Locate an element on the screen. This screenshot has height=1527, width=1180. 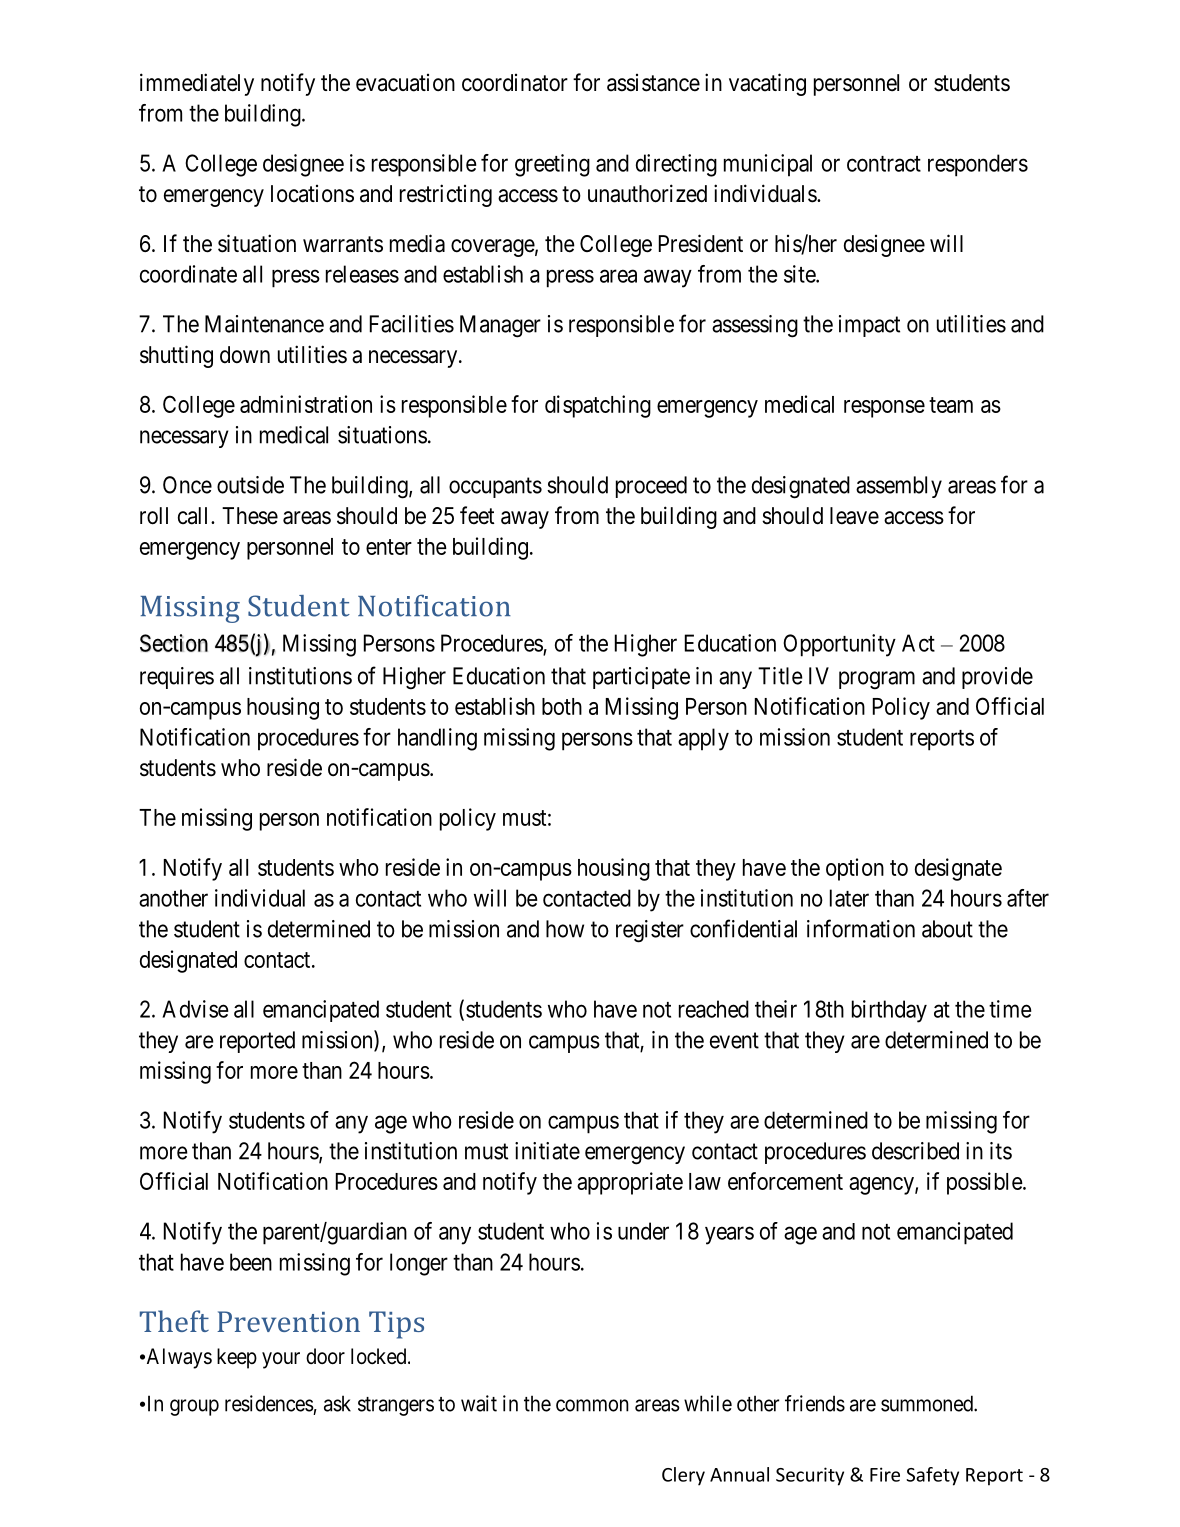
locations is located at coordinates (312, 194).
